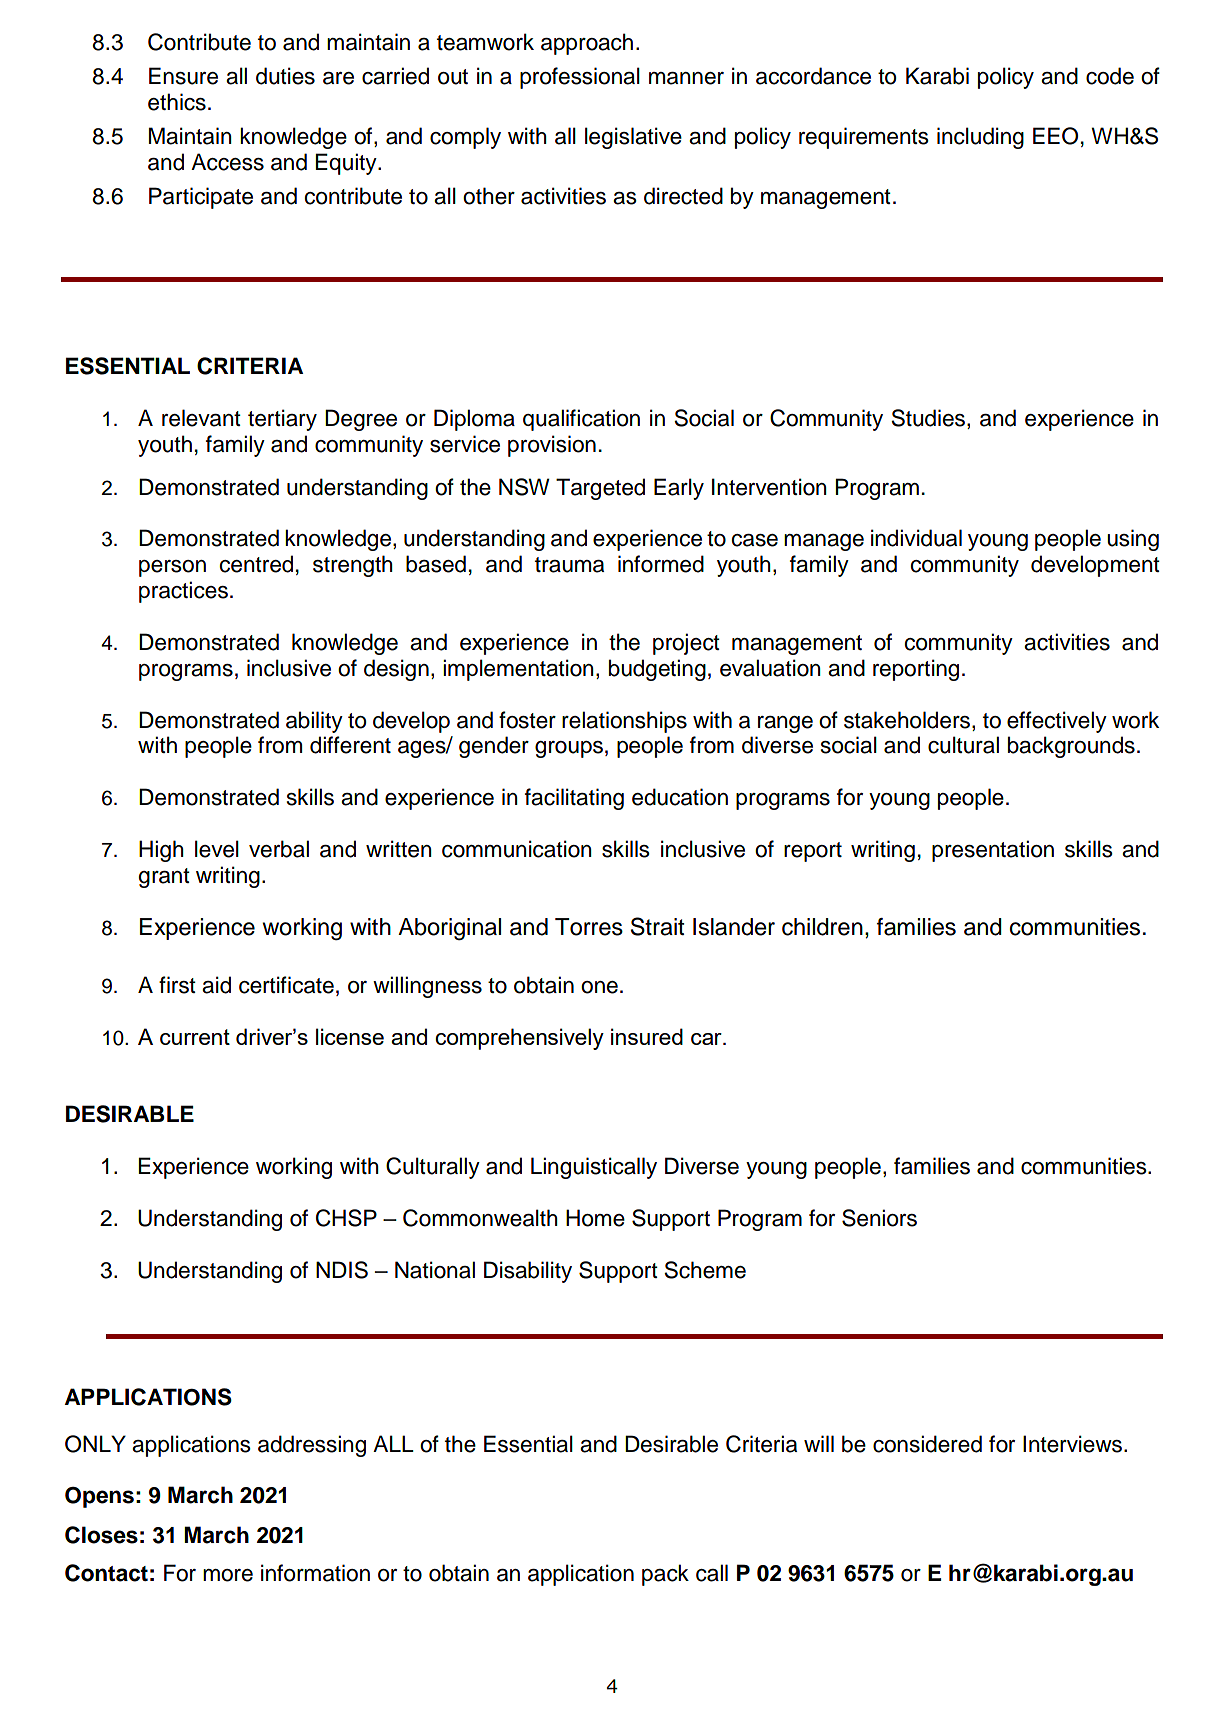 The image size is (1218, 1722). I want to click on insured, so click(647, 1036).
